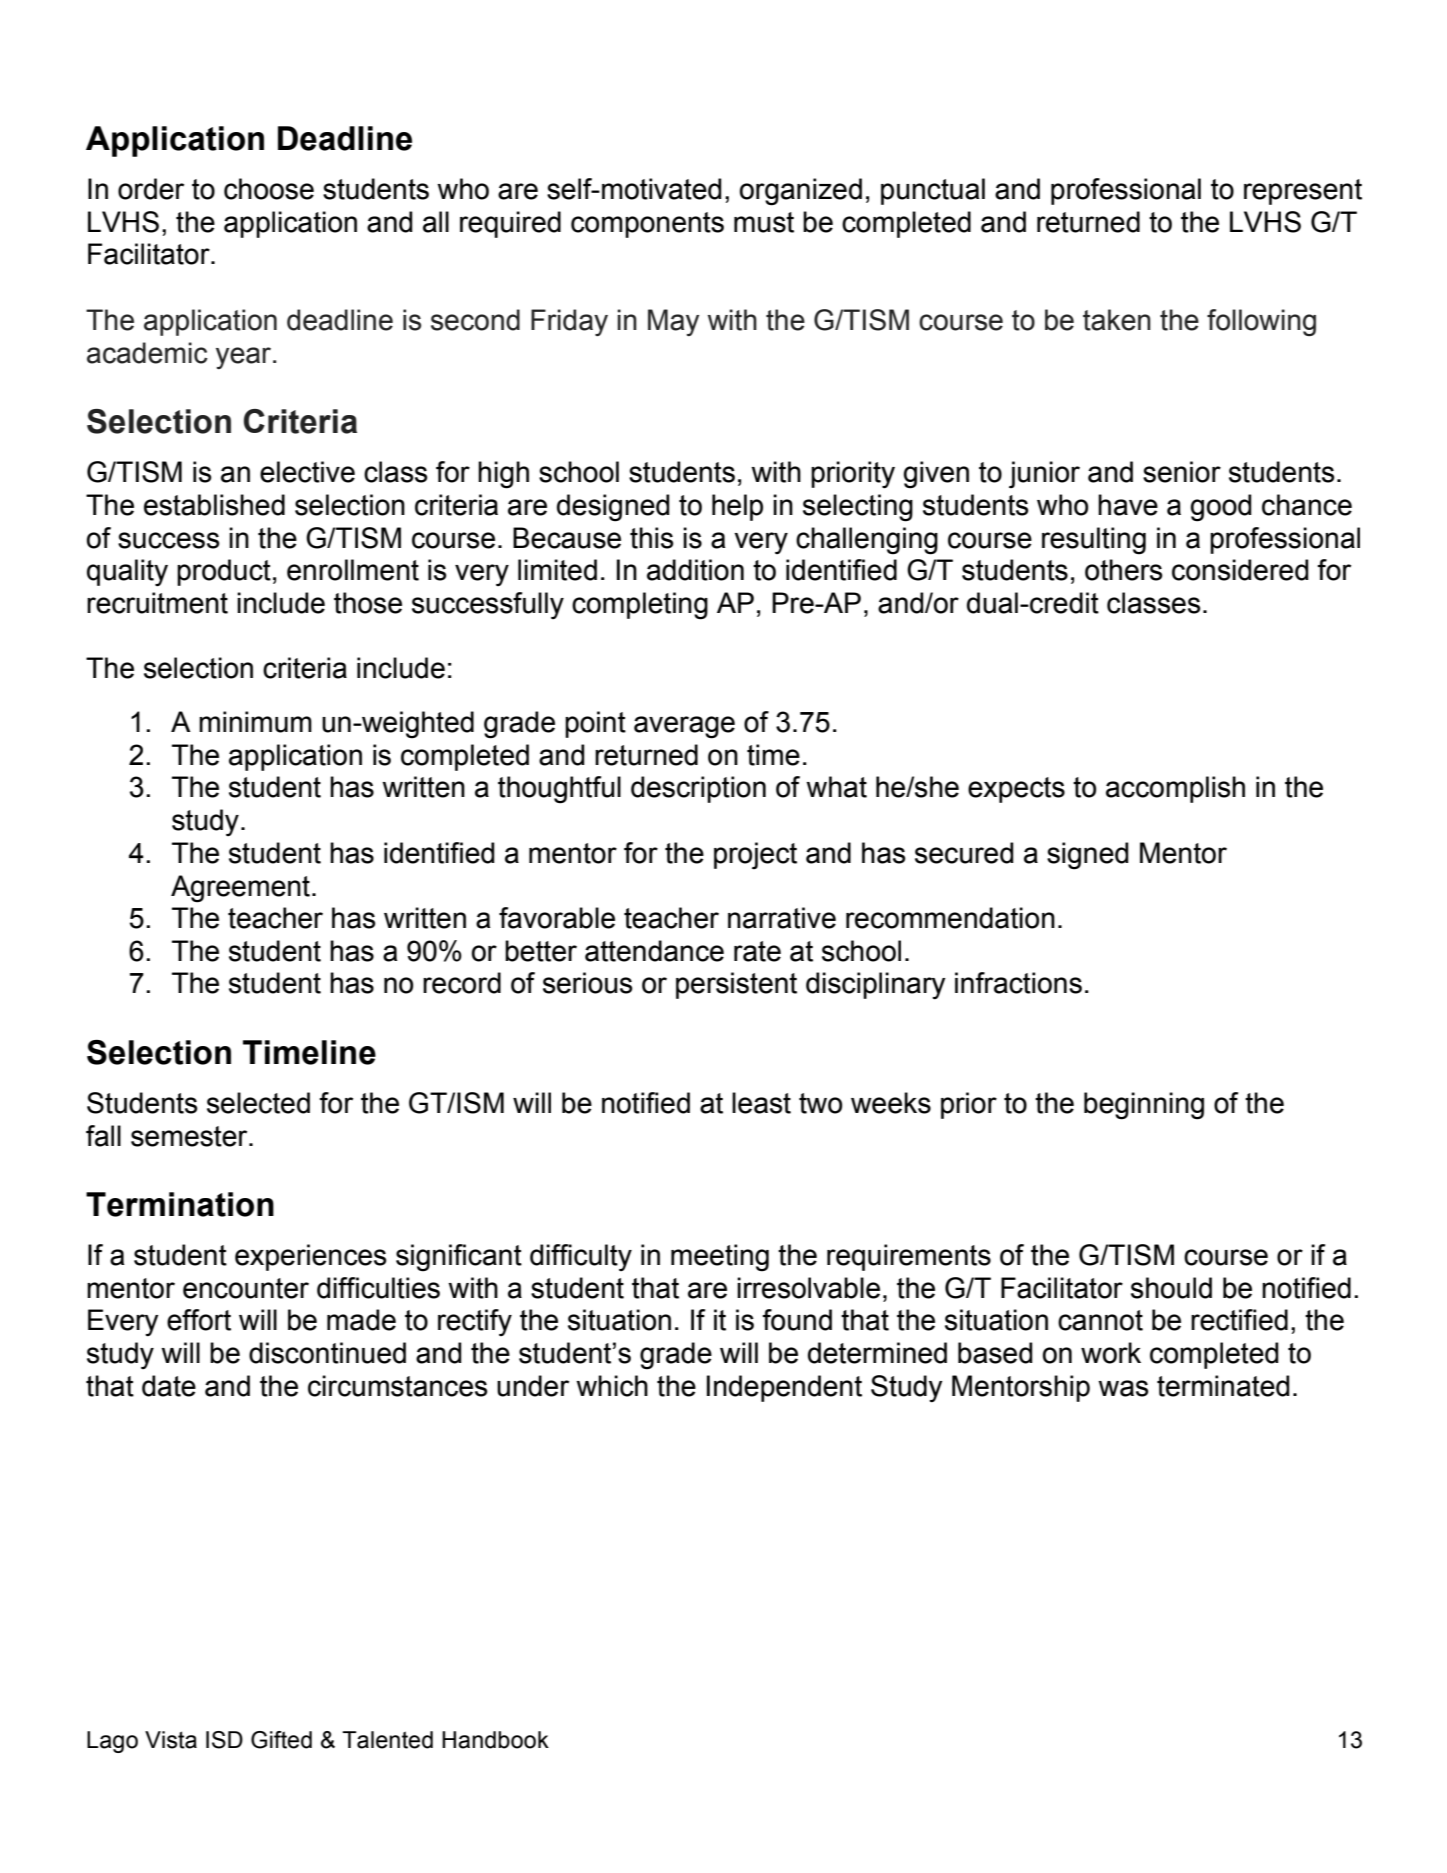 The width and height of the page is (1447, 1873). What do you see at coordinates (1018, 983) in the page?
I see `infractions` at bounding box center [1018, 983].
